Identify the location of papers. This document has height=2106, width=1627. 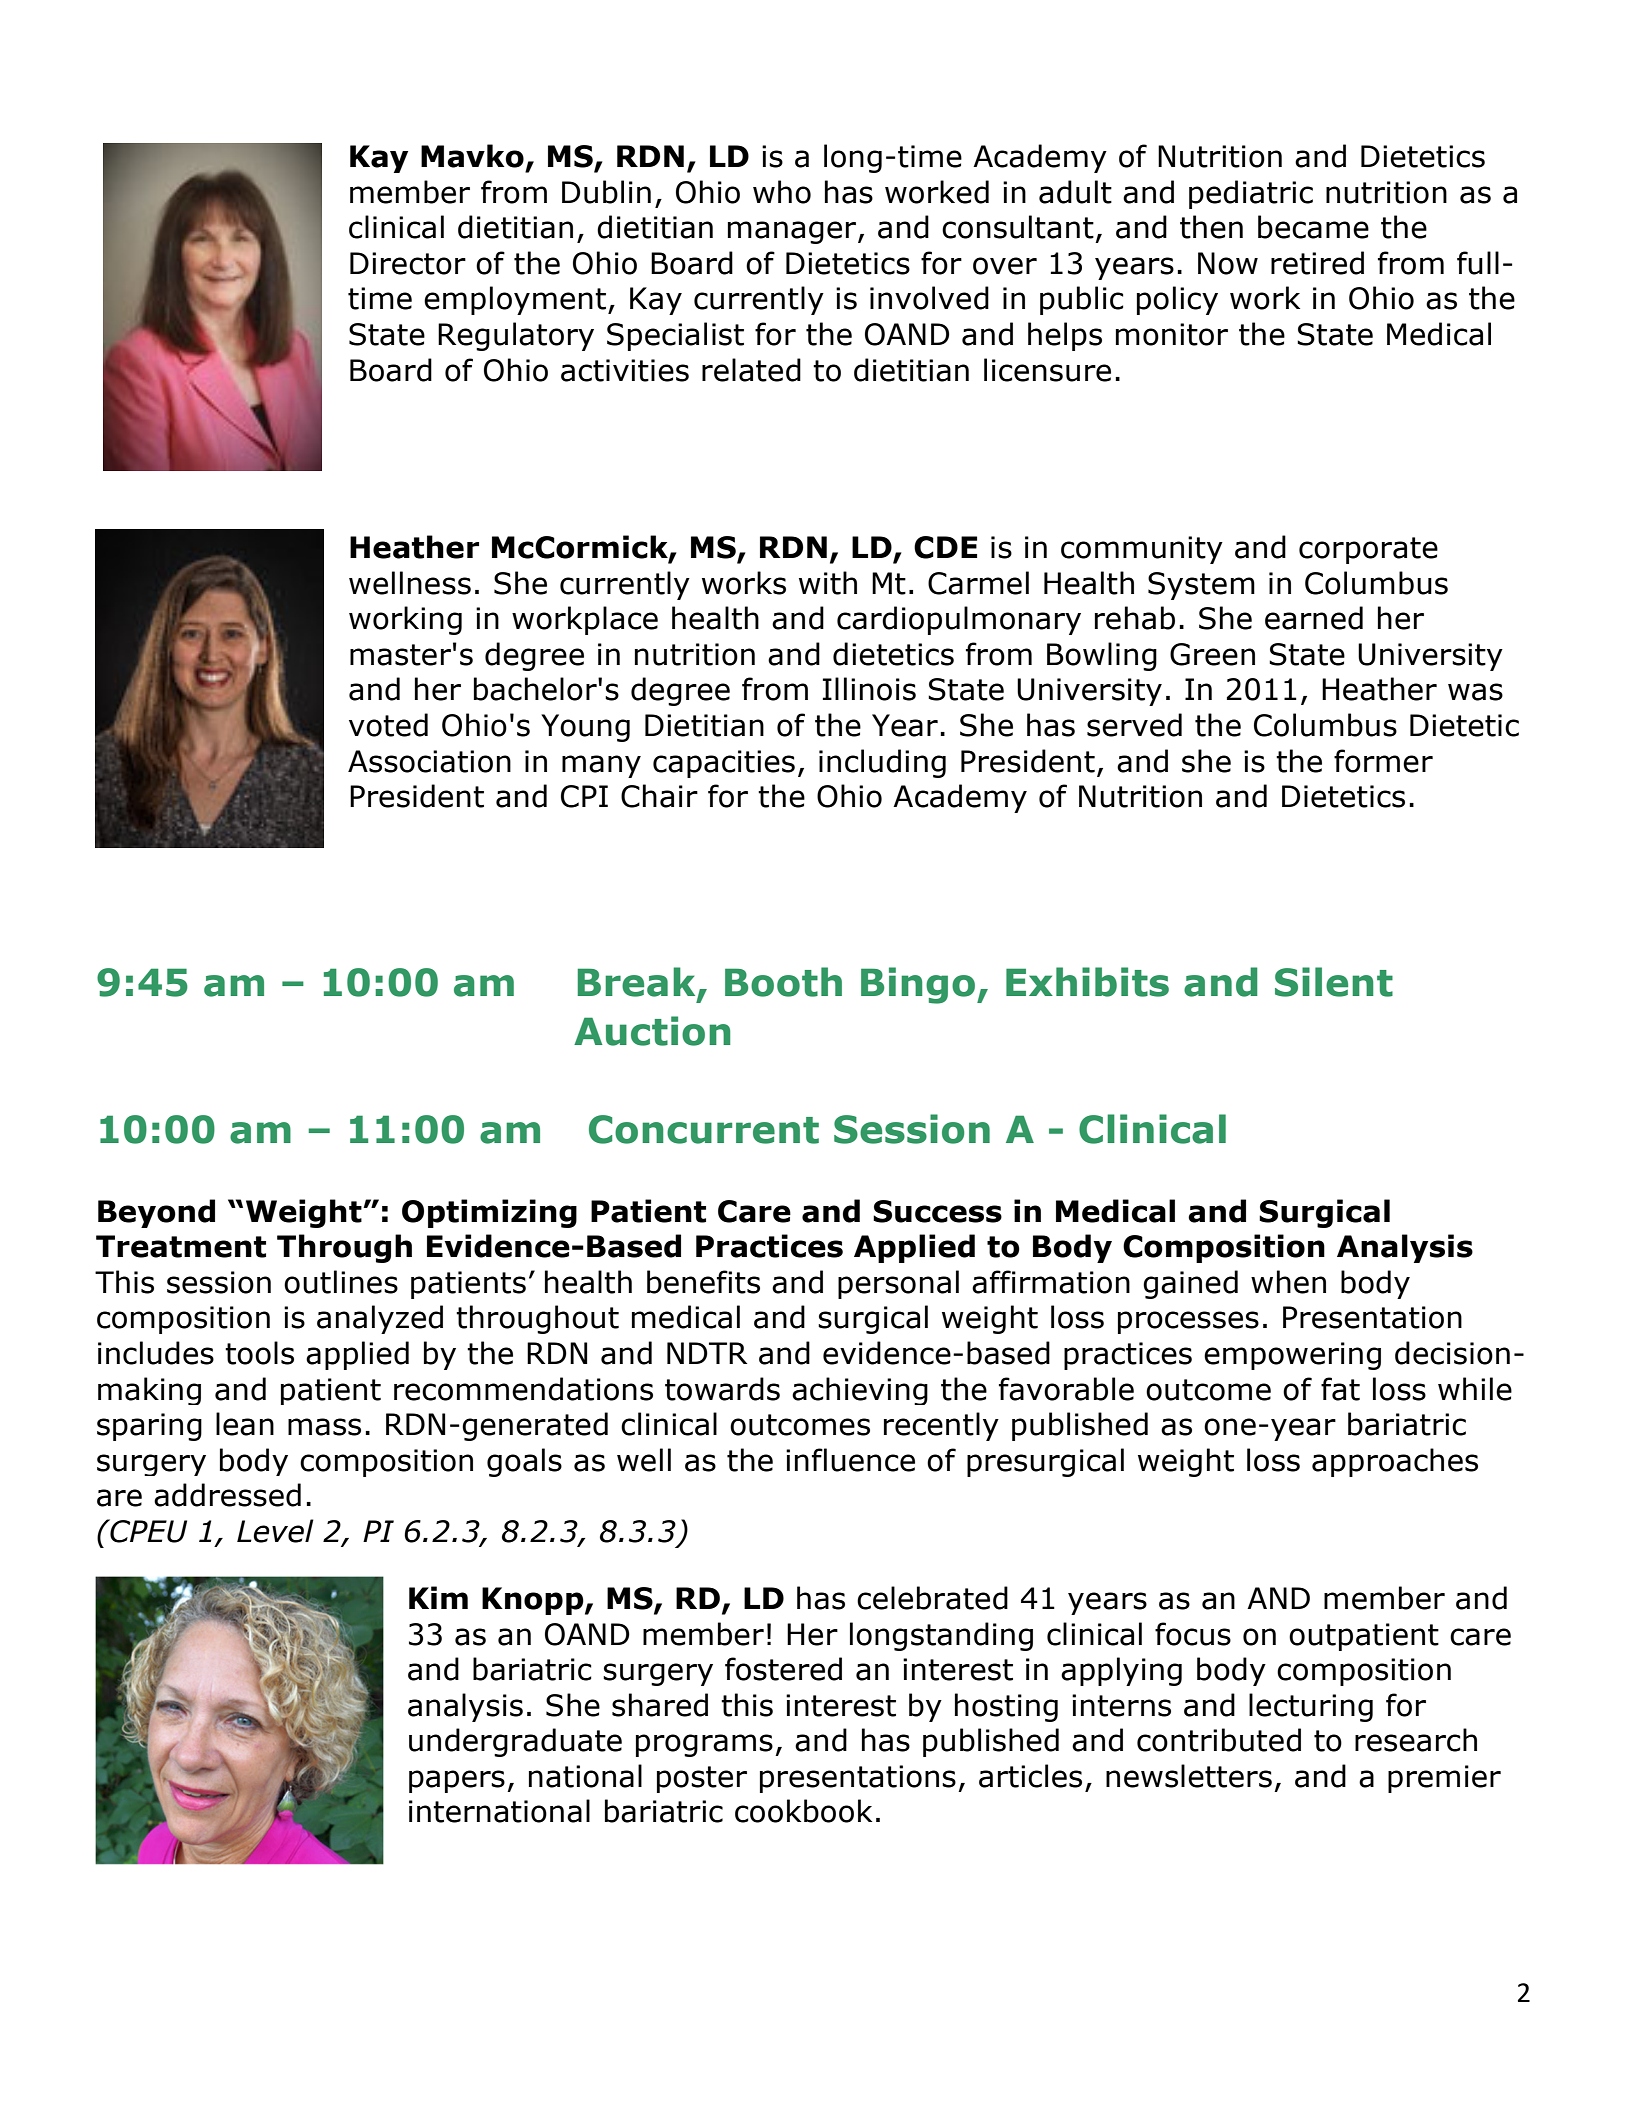
(457, 1781).
